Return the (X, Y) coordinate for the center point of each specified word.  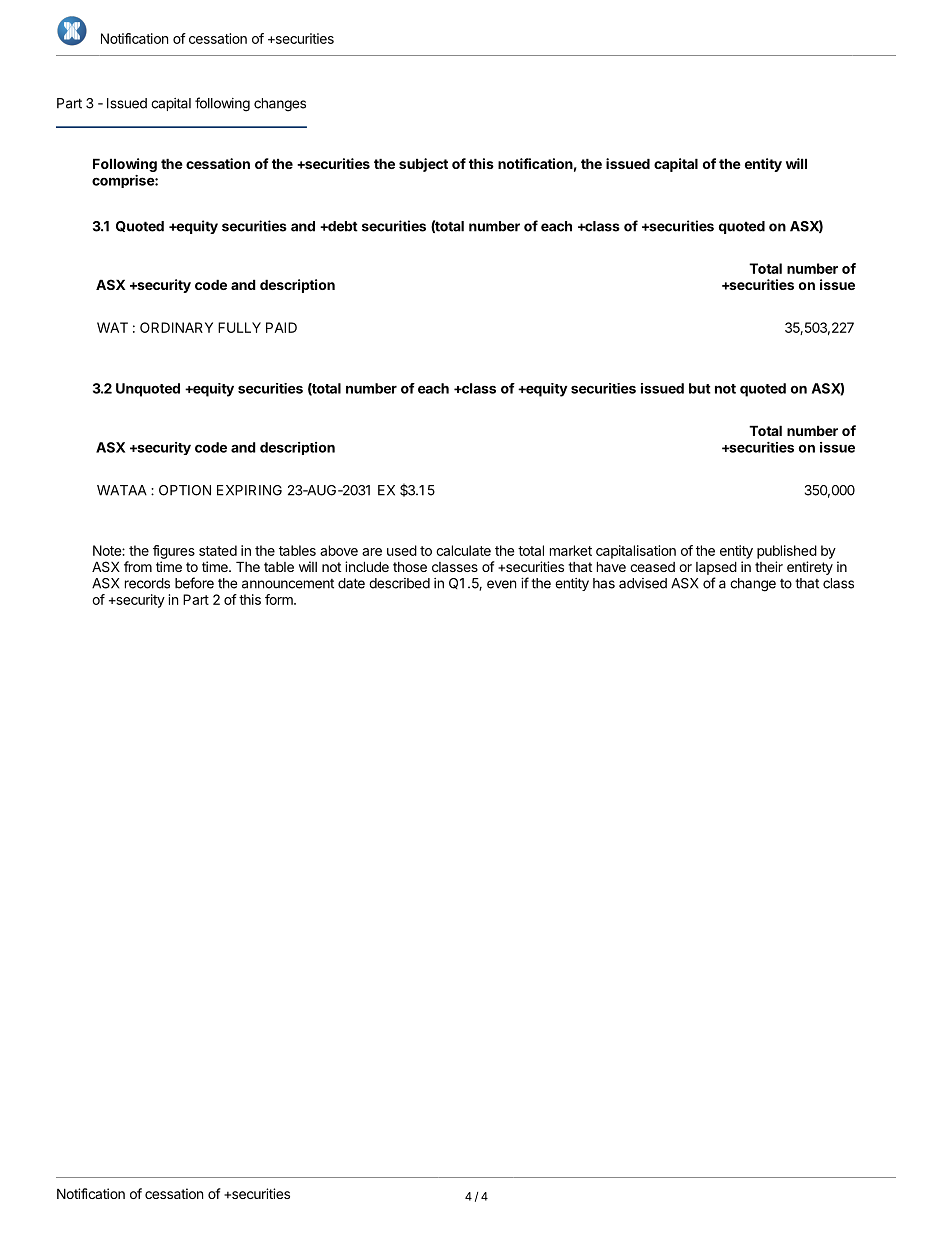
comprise (124, 181)
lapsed (716, 568)
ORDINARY (176, 327)
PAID (281, 327)
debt (342, 226)
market (571, 550)
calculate (463, 550)
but (700, 388)
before (194, 583)
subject (423, 165)
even (501, 584)
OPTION (185, 490)
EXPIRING (249, 490)
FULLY (239, 327)
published (787, 552)
